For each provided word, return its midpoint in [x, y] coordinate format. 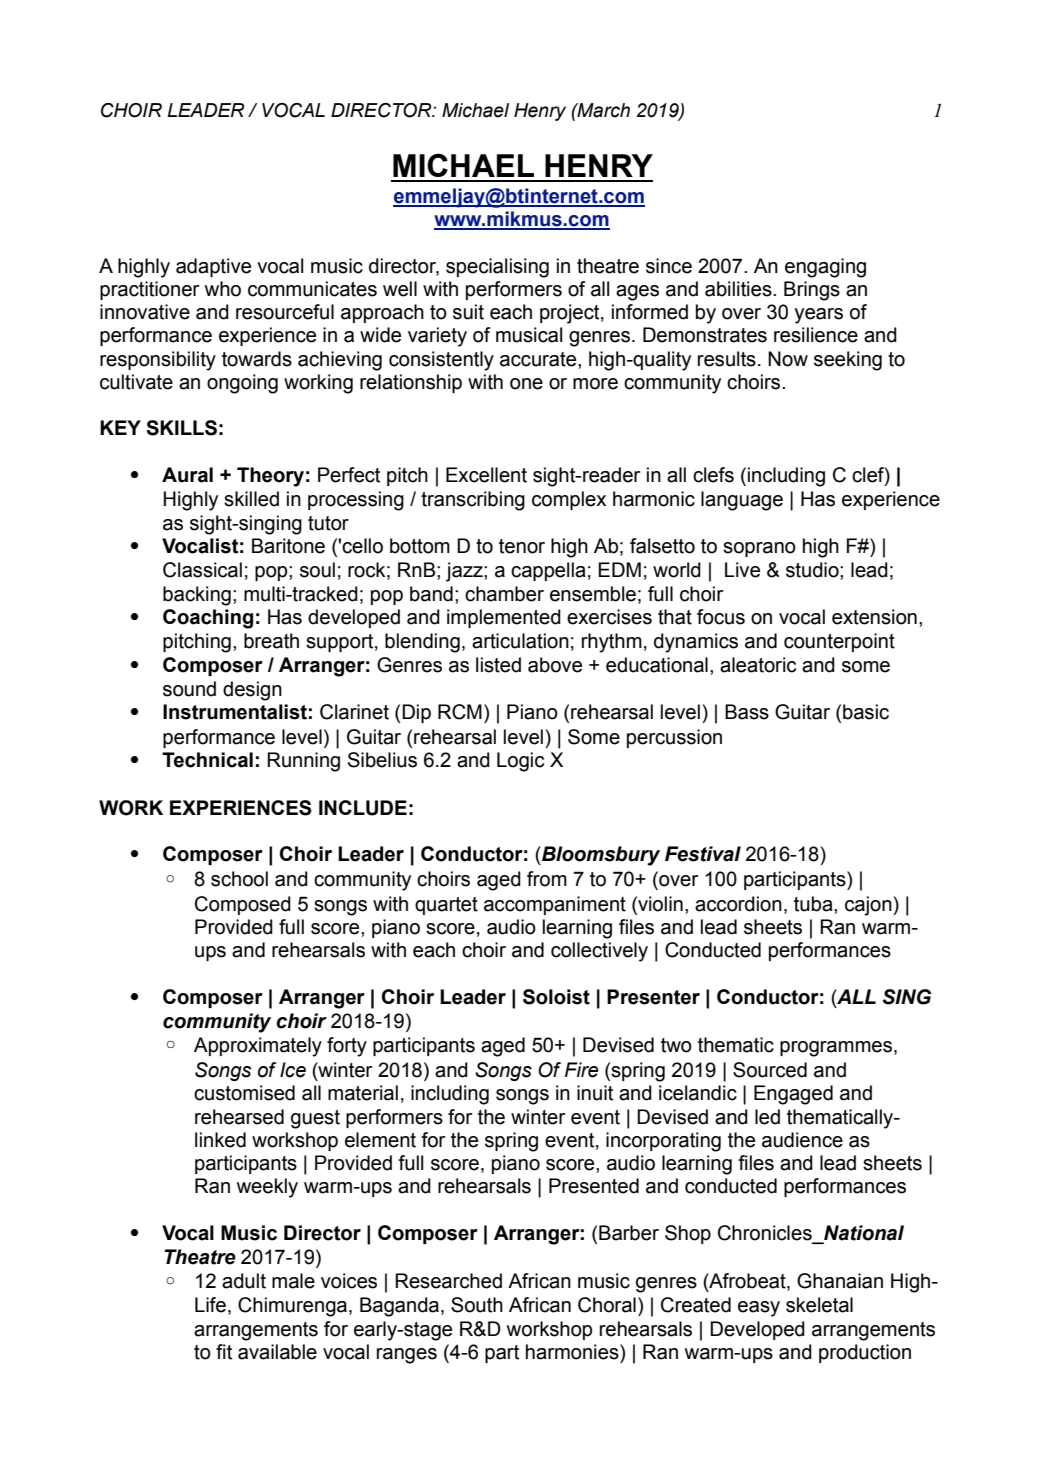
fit [224, 1352]
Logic [520, 762]
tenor [522, 546]
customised [244, 1093]
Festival [703, 854]
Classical [202, 570]
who [223, 289]
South [477, 1305]
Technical [207, 760]
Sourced [770, 1070]
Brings [812, 291]
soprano [759, 549]
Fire [581, 1070]
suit [468, 312]
